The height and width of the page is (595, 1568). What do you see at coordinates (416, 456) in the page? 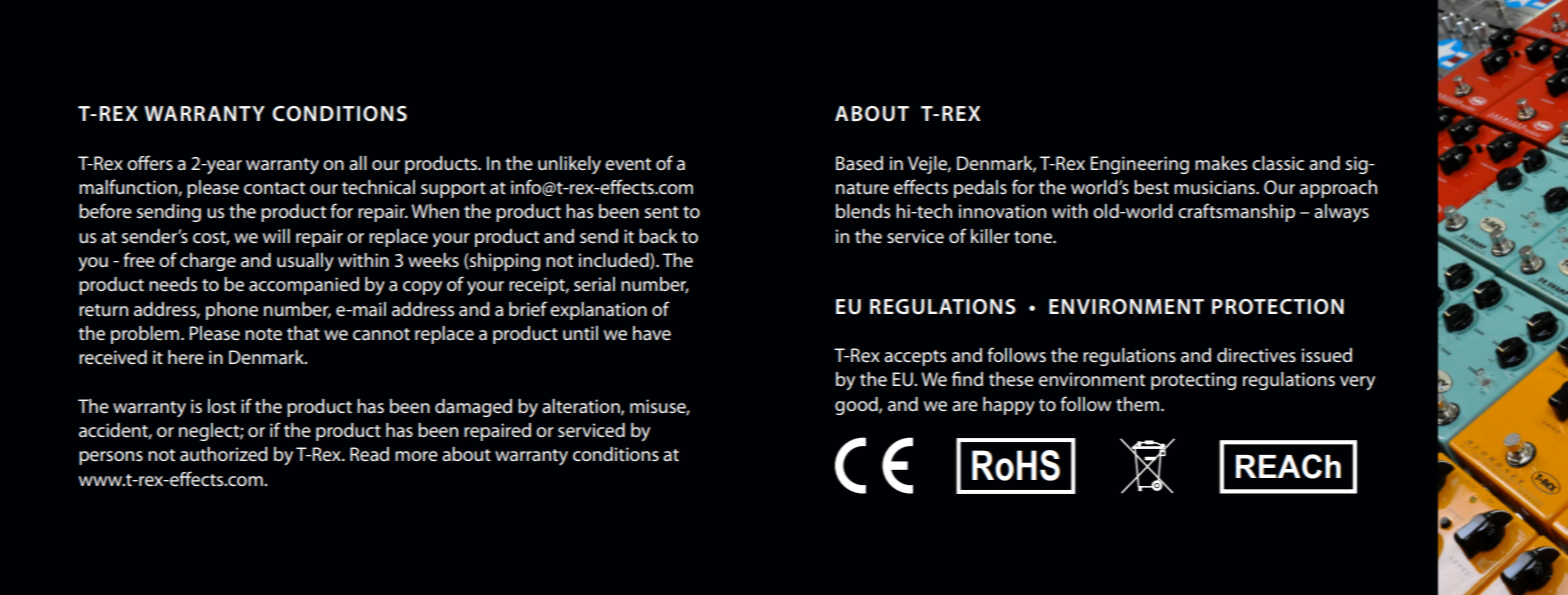
I see `more` at bounding box center [416, 456].
